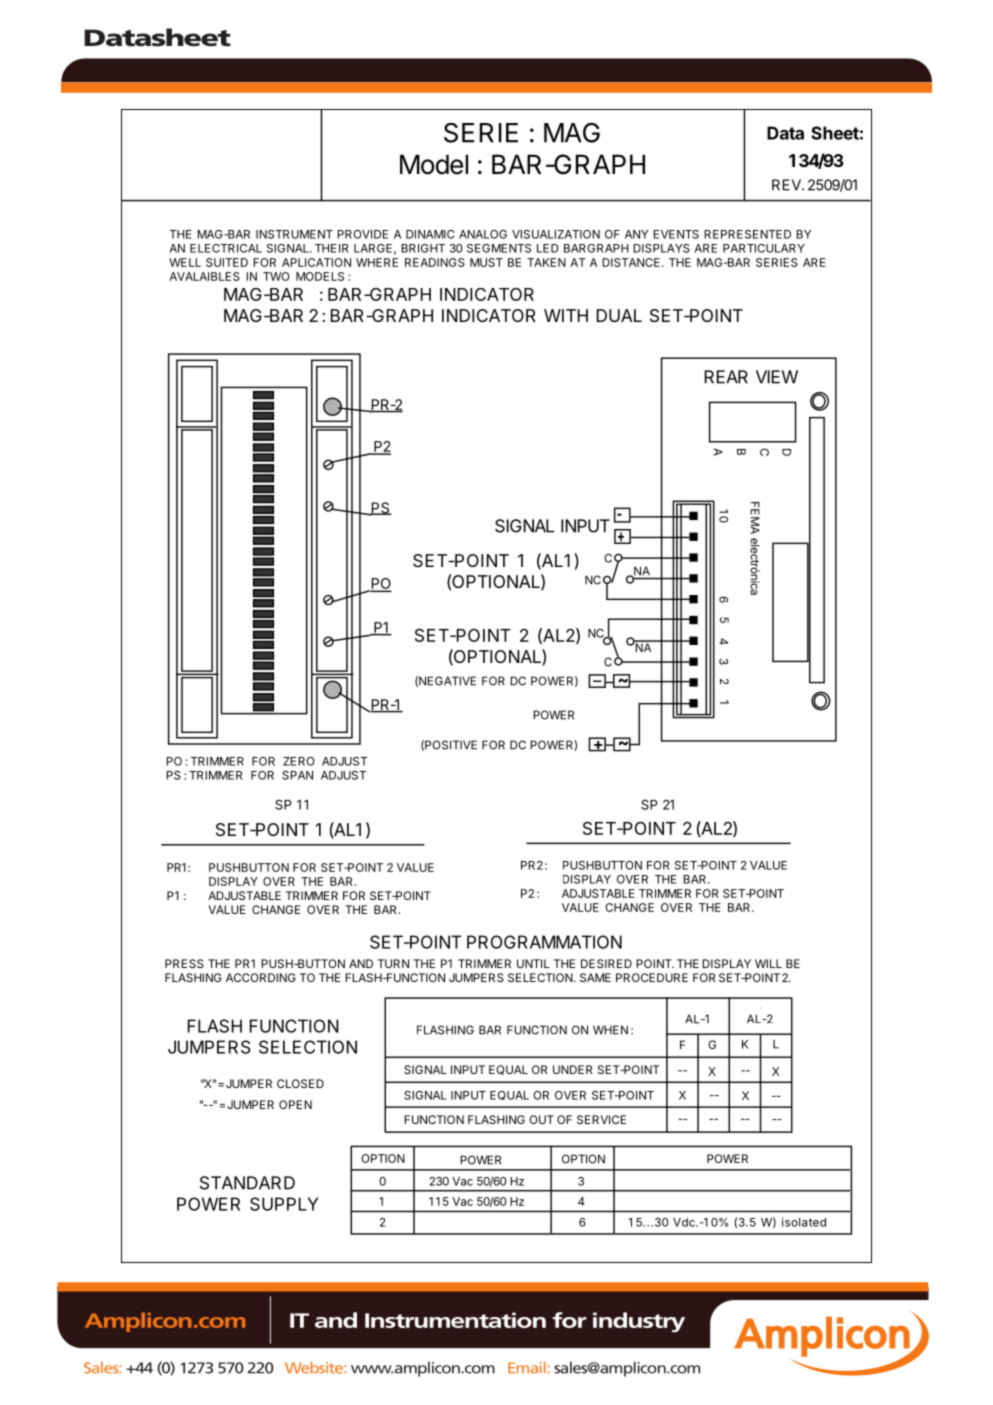 The image size is (993, 1405). Describe the element at coordinates (227, 262) in the screenshot. I see `SUITED` at that location.
